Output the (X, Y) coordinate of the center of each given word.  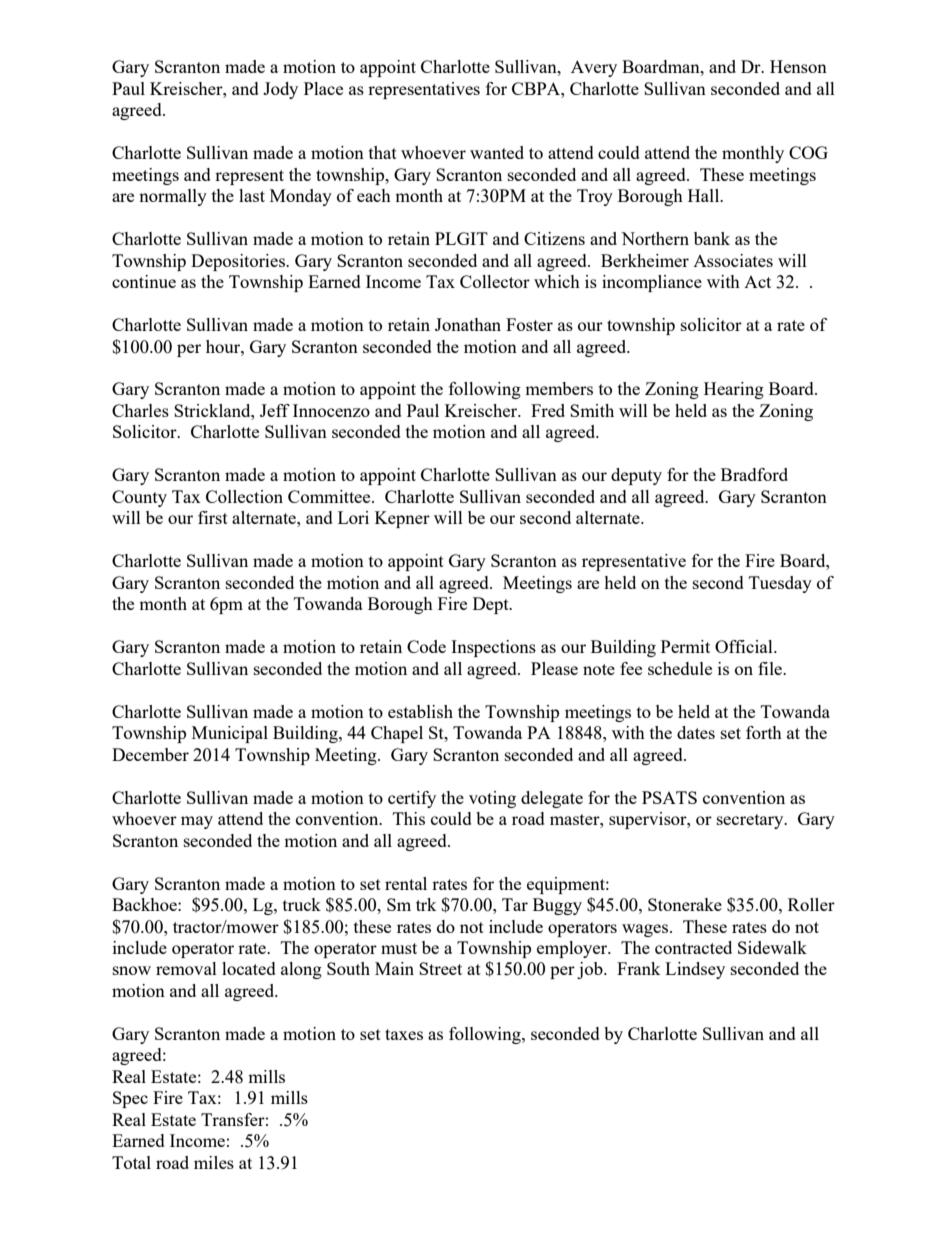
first (213, 517)
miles (214, 1162)
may (197, 822)
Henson (798, 66)
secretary (751, 821)
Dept (492, 605)
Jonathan (468, 324)
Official (745, 646)
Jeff (275, 410)
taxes (404, 1034)
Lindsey (695, 970)
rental (406, 883)
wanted (497, 152)
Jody (280, 90)
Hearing (734, 390)
